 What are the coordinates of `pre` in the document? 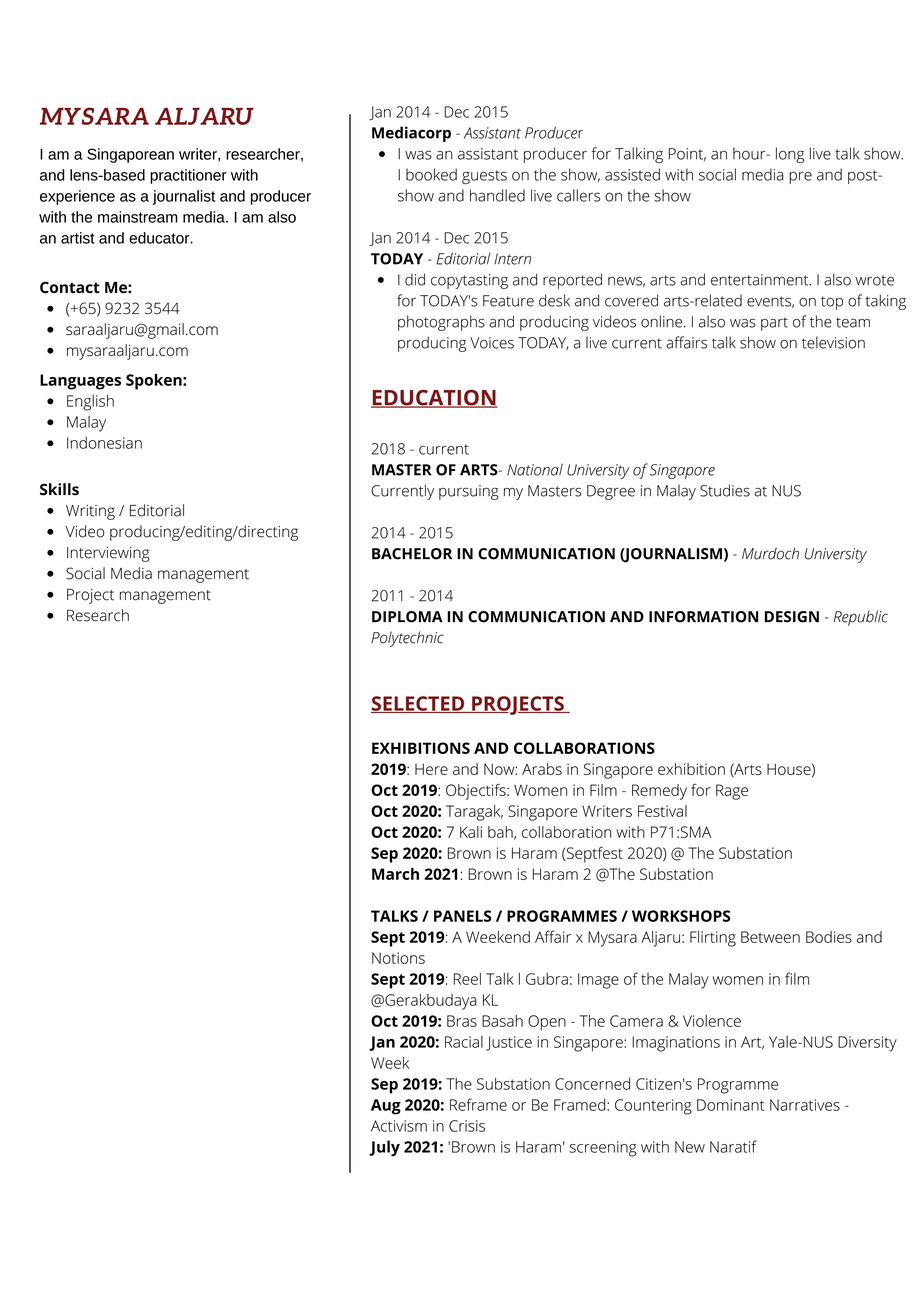 It's located at (800, 177).
